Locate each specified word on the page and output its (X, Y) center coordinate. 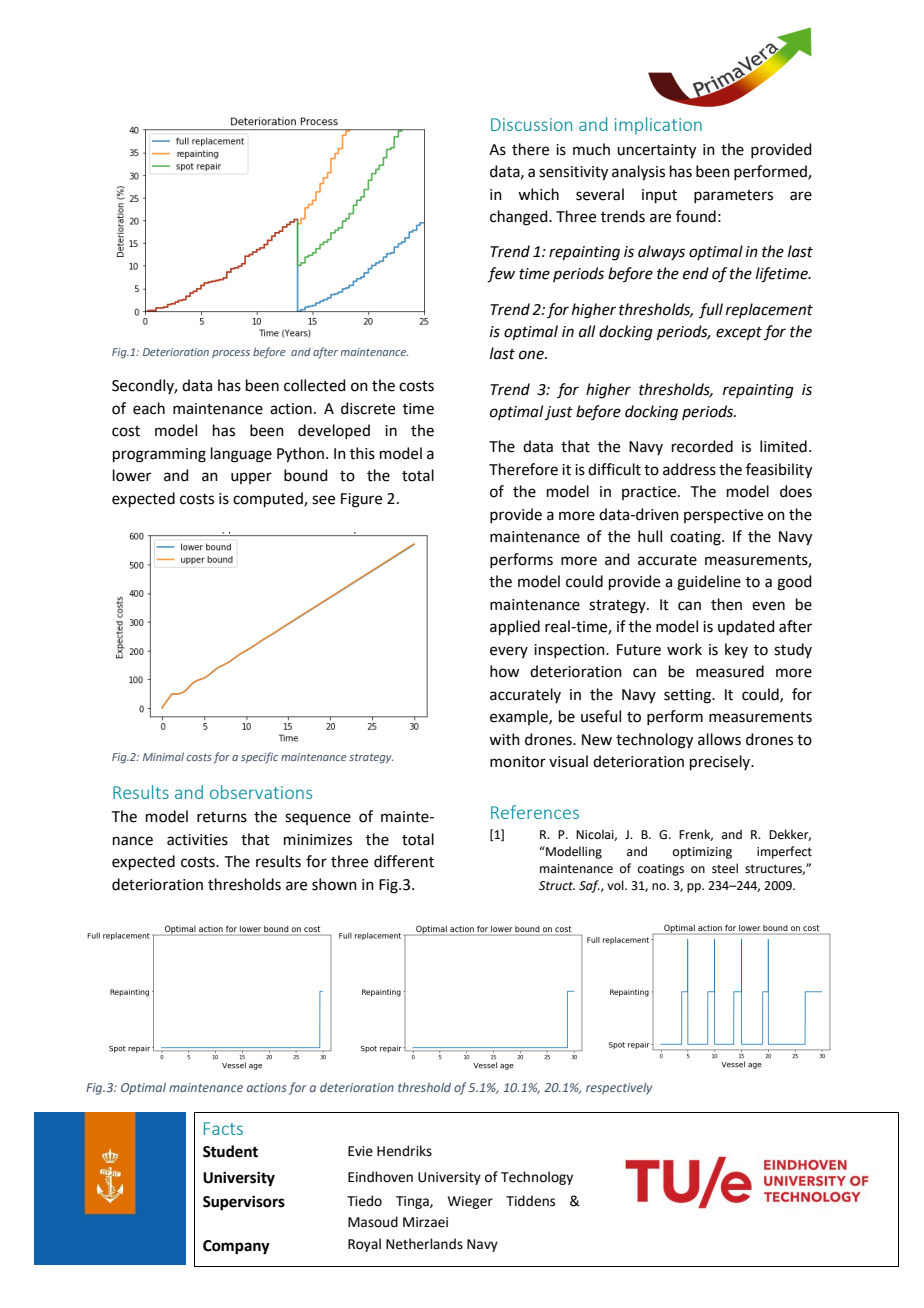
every (509, 652)
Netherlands (424, 1244)
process (231, 354)
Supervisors (244, 1203)
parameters (733, 196)
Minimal (163, 756)
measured (730, 671)
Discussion (531, 124)
